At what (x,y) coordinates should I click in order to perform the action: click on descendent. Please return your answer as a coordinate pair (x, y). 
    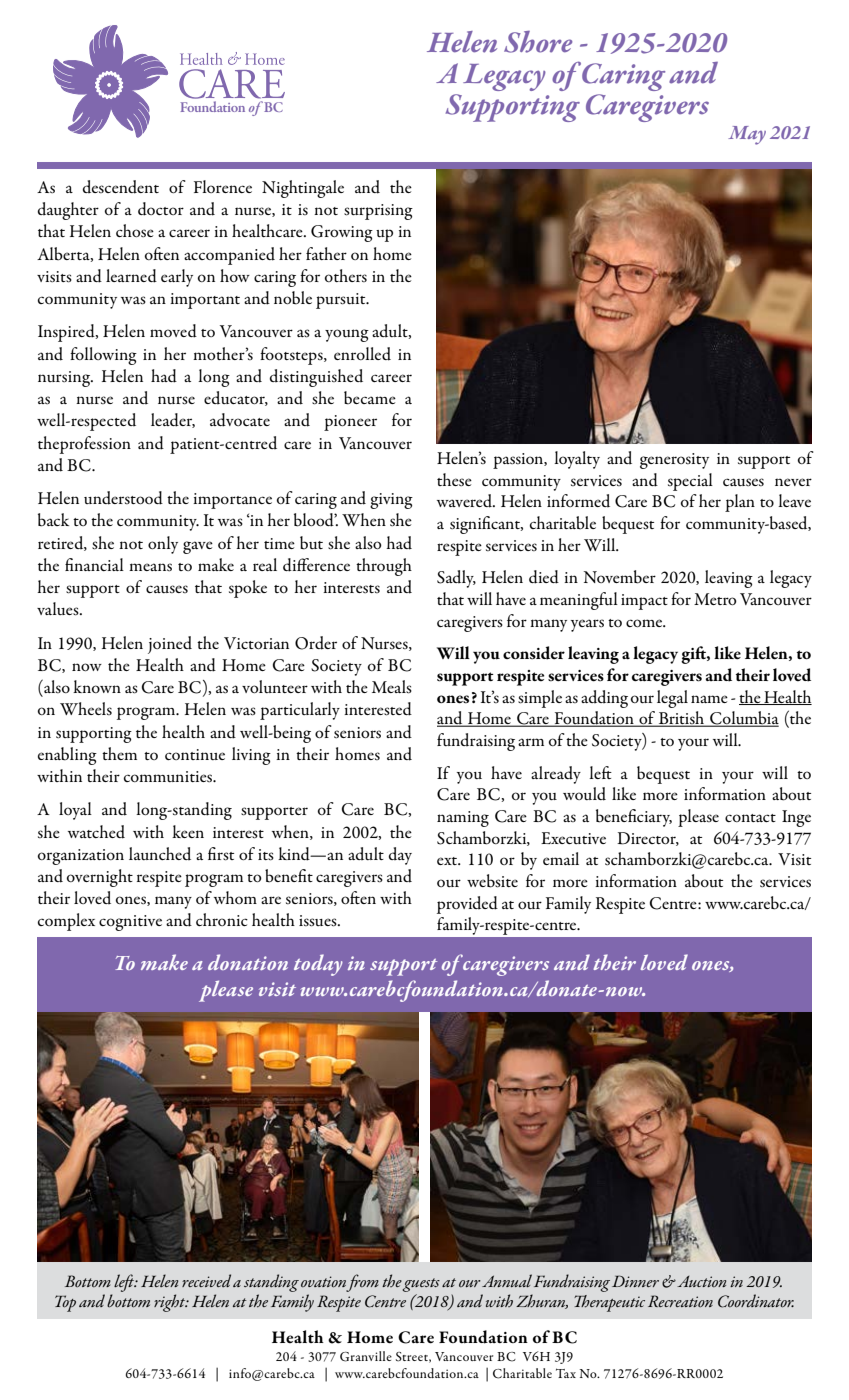
    Looking at the image, I should click on (121, 187).
